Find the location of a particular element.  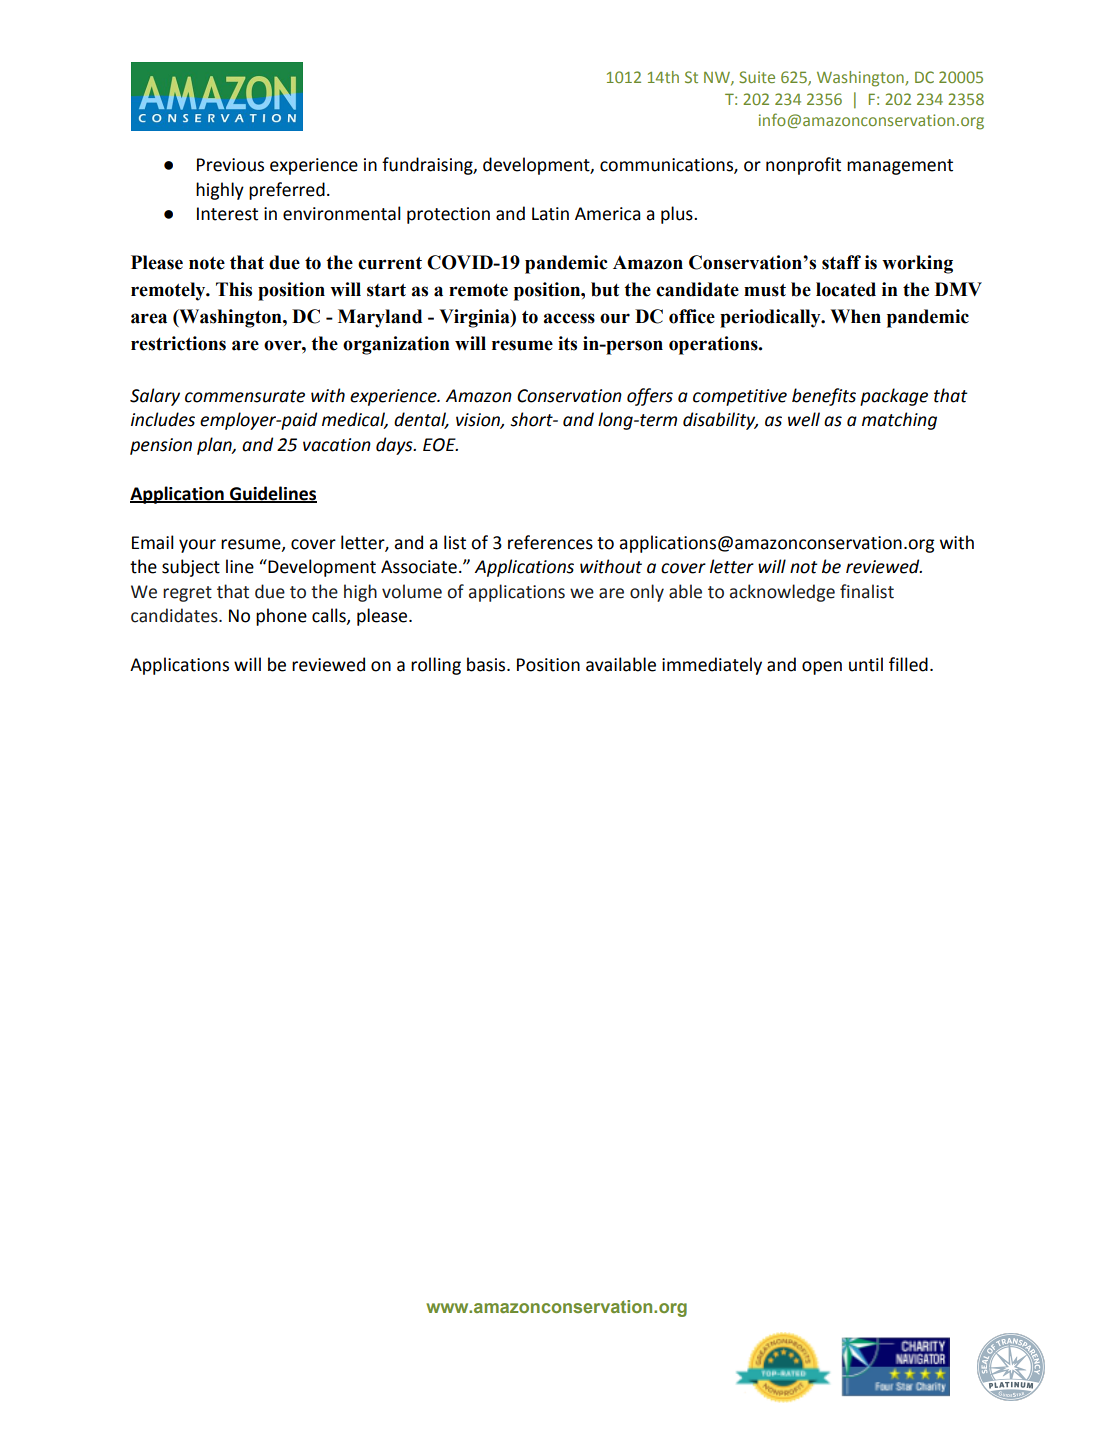

Suite is located at coordinates (757, 77).
